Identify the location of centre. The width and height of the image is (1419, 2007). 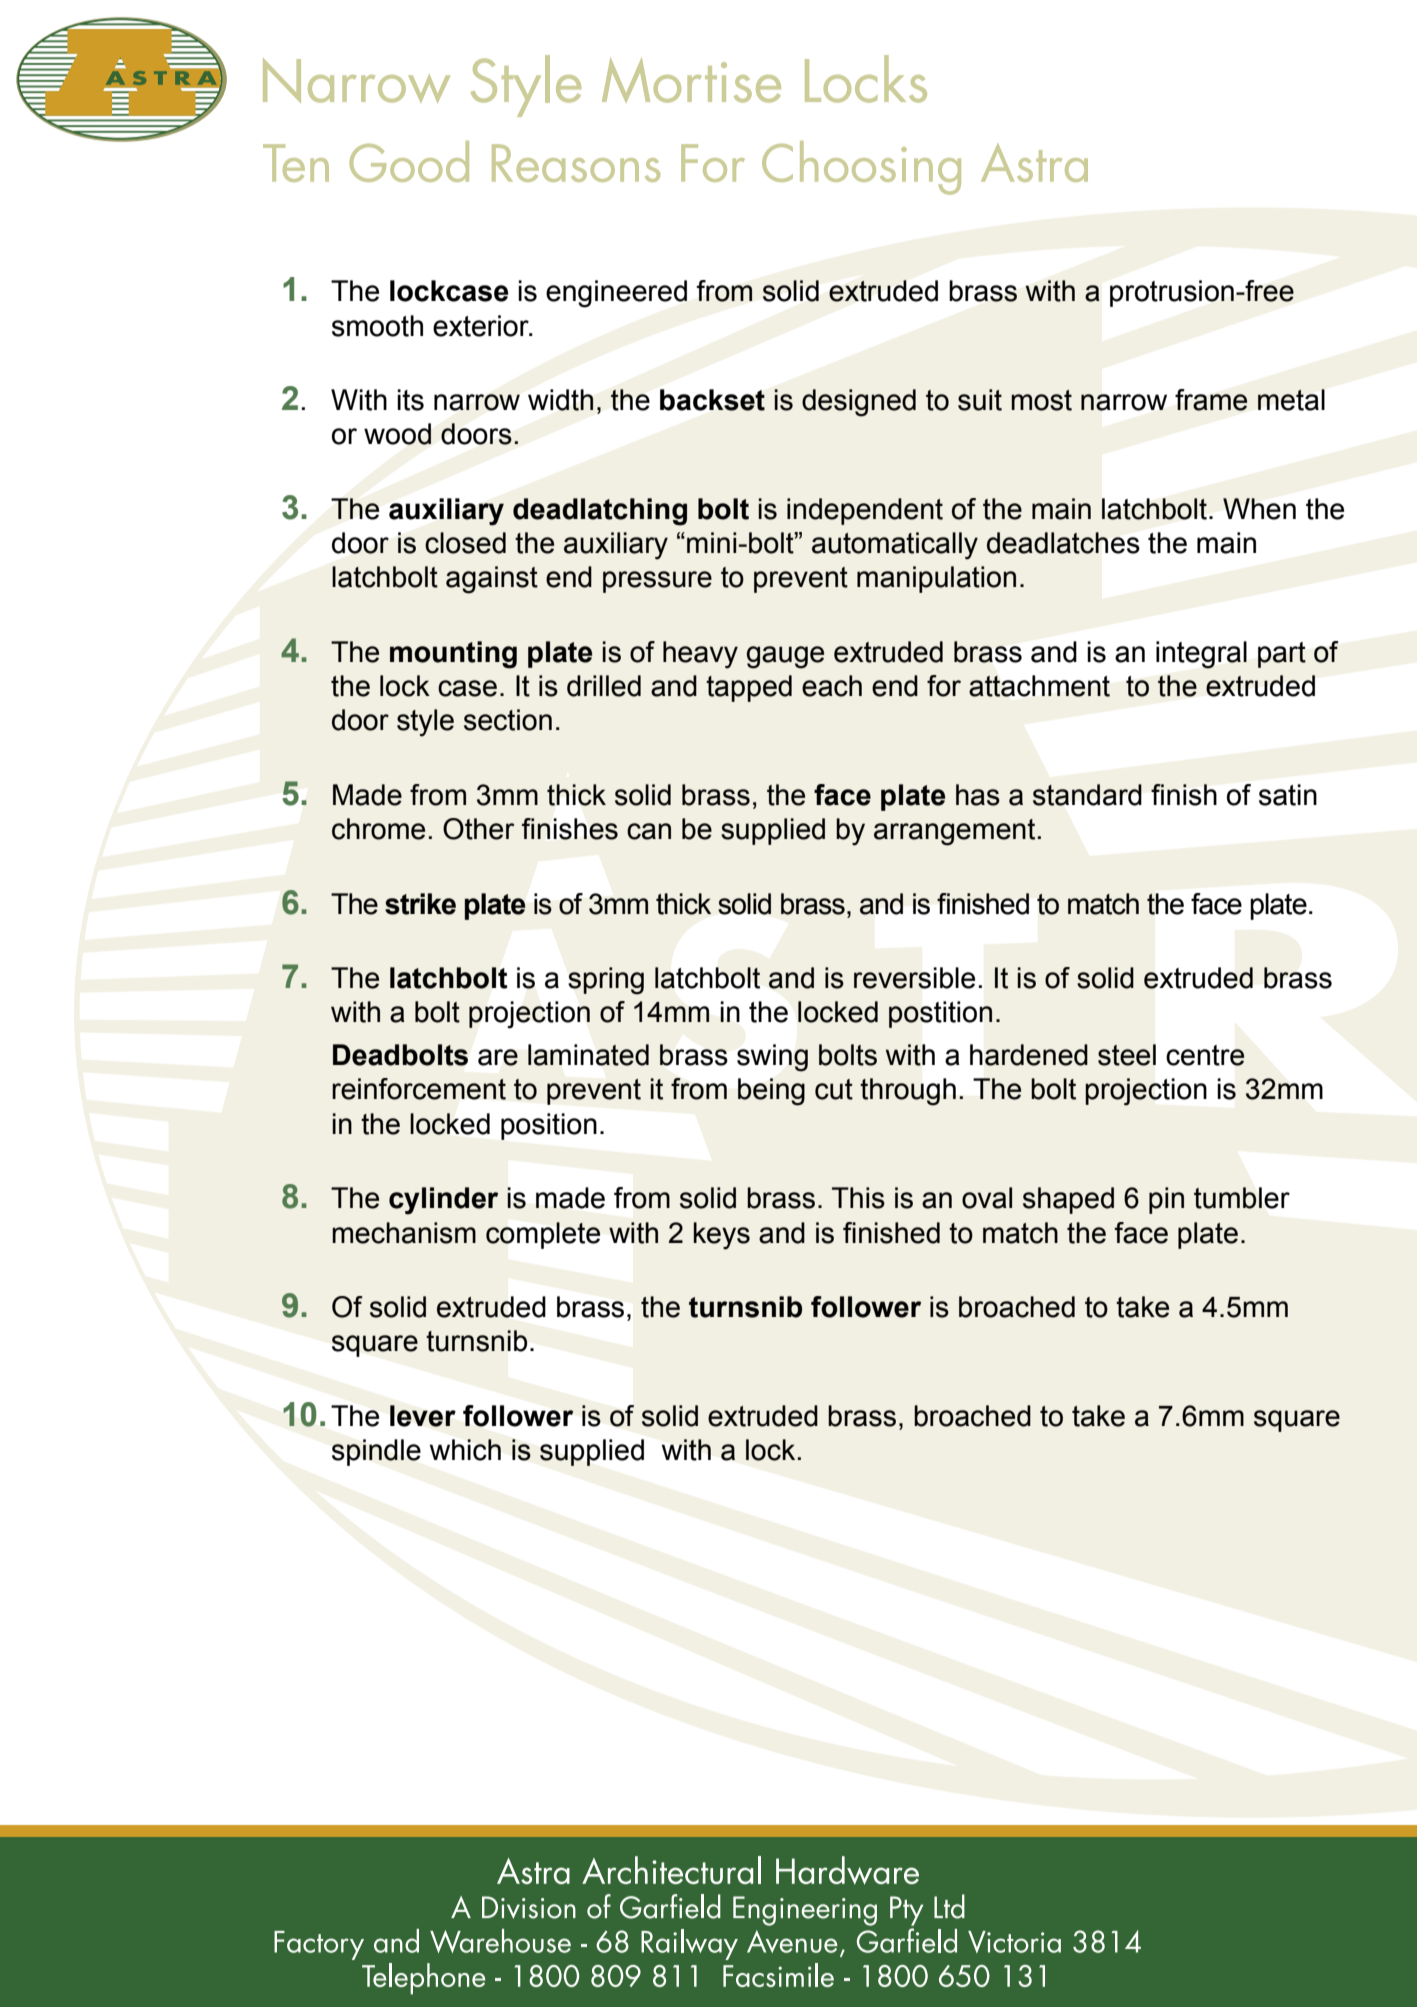
(1205, 1055).
